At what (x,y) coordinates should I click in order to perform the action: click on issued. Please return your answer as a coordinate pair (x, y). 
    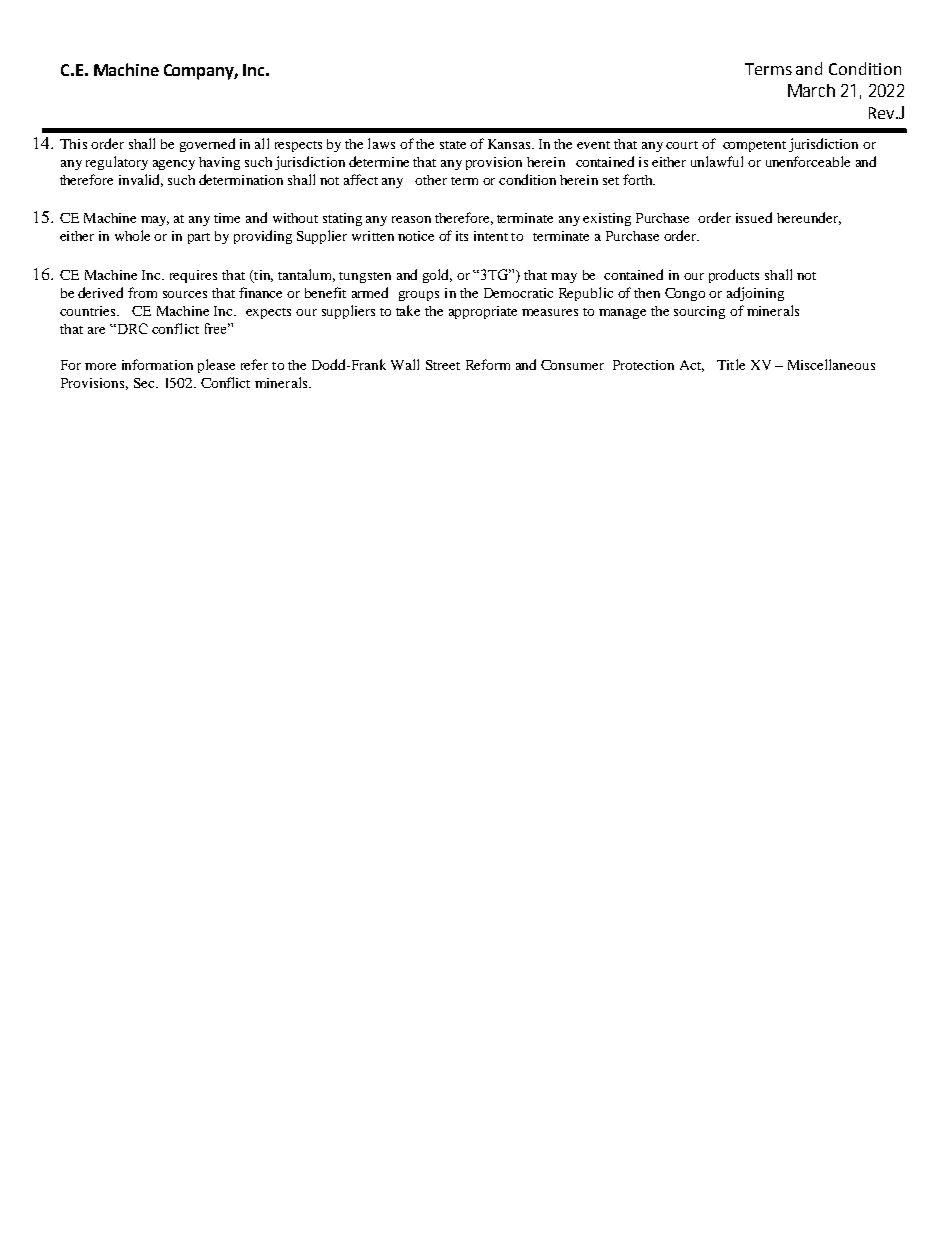
    Looking at the image, I should click on (754, 217).
